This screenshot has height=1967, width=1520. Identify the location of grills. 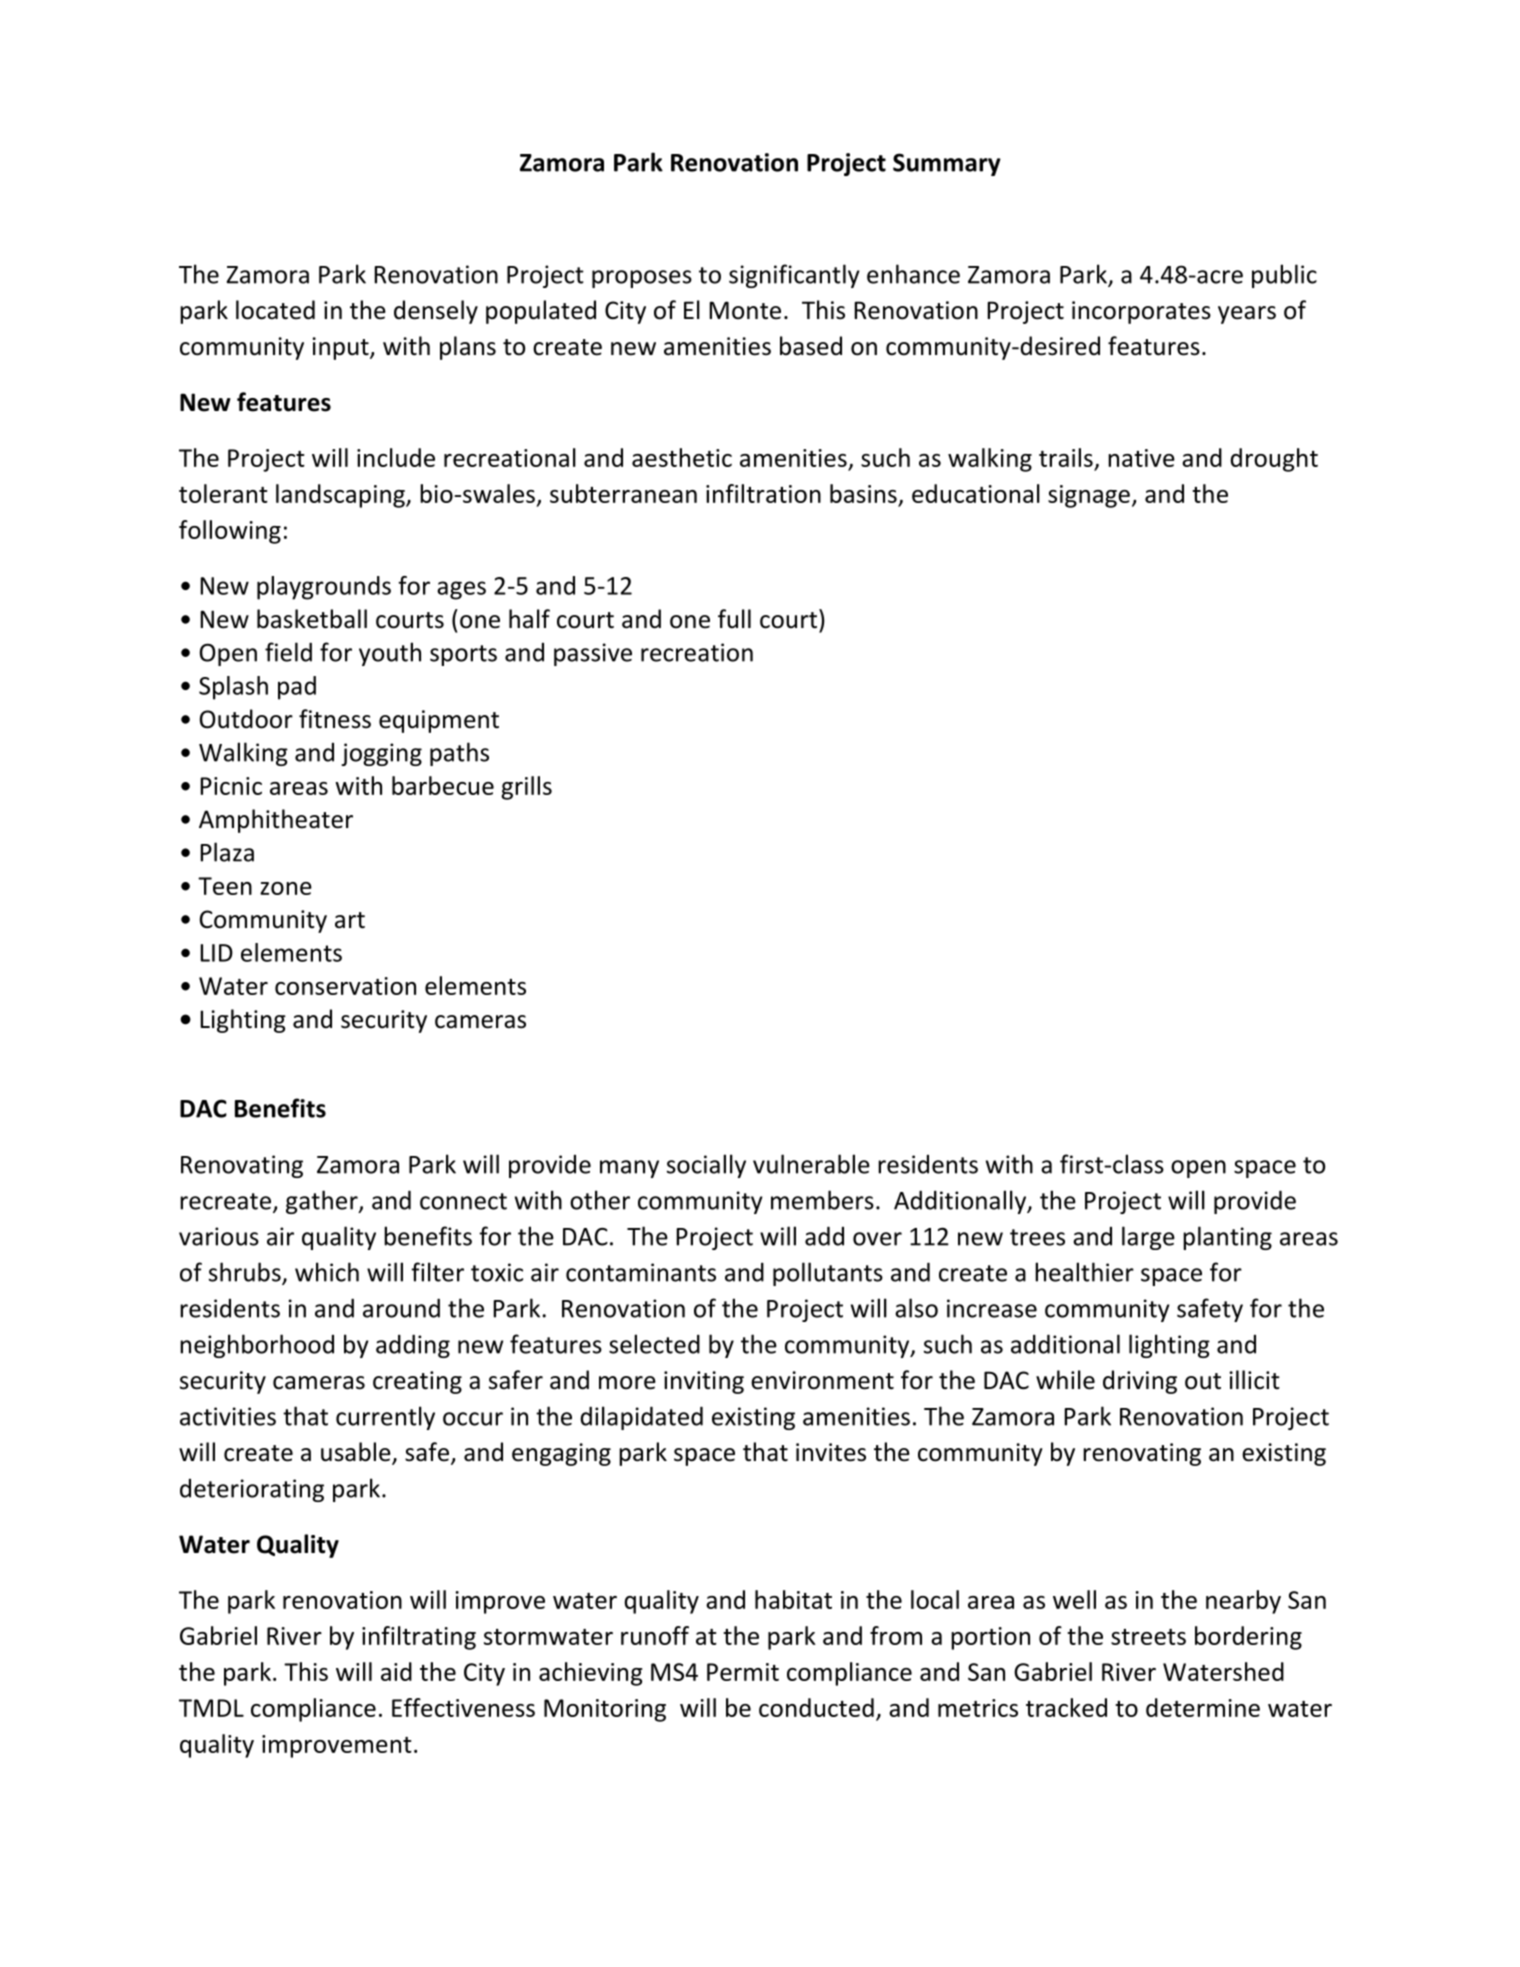
(526, 788).
